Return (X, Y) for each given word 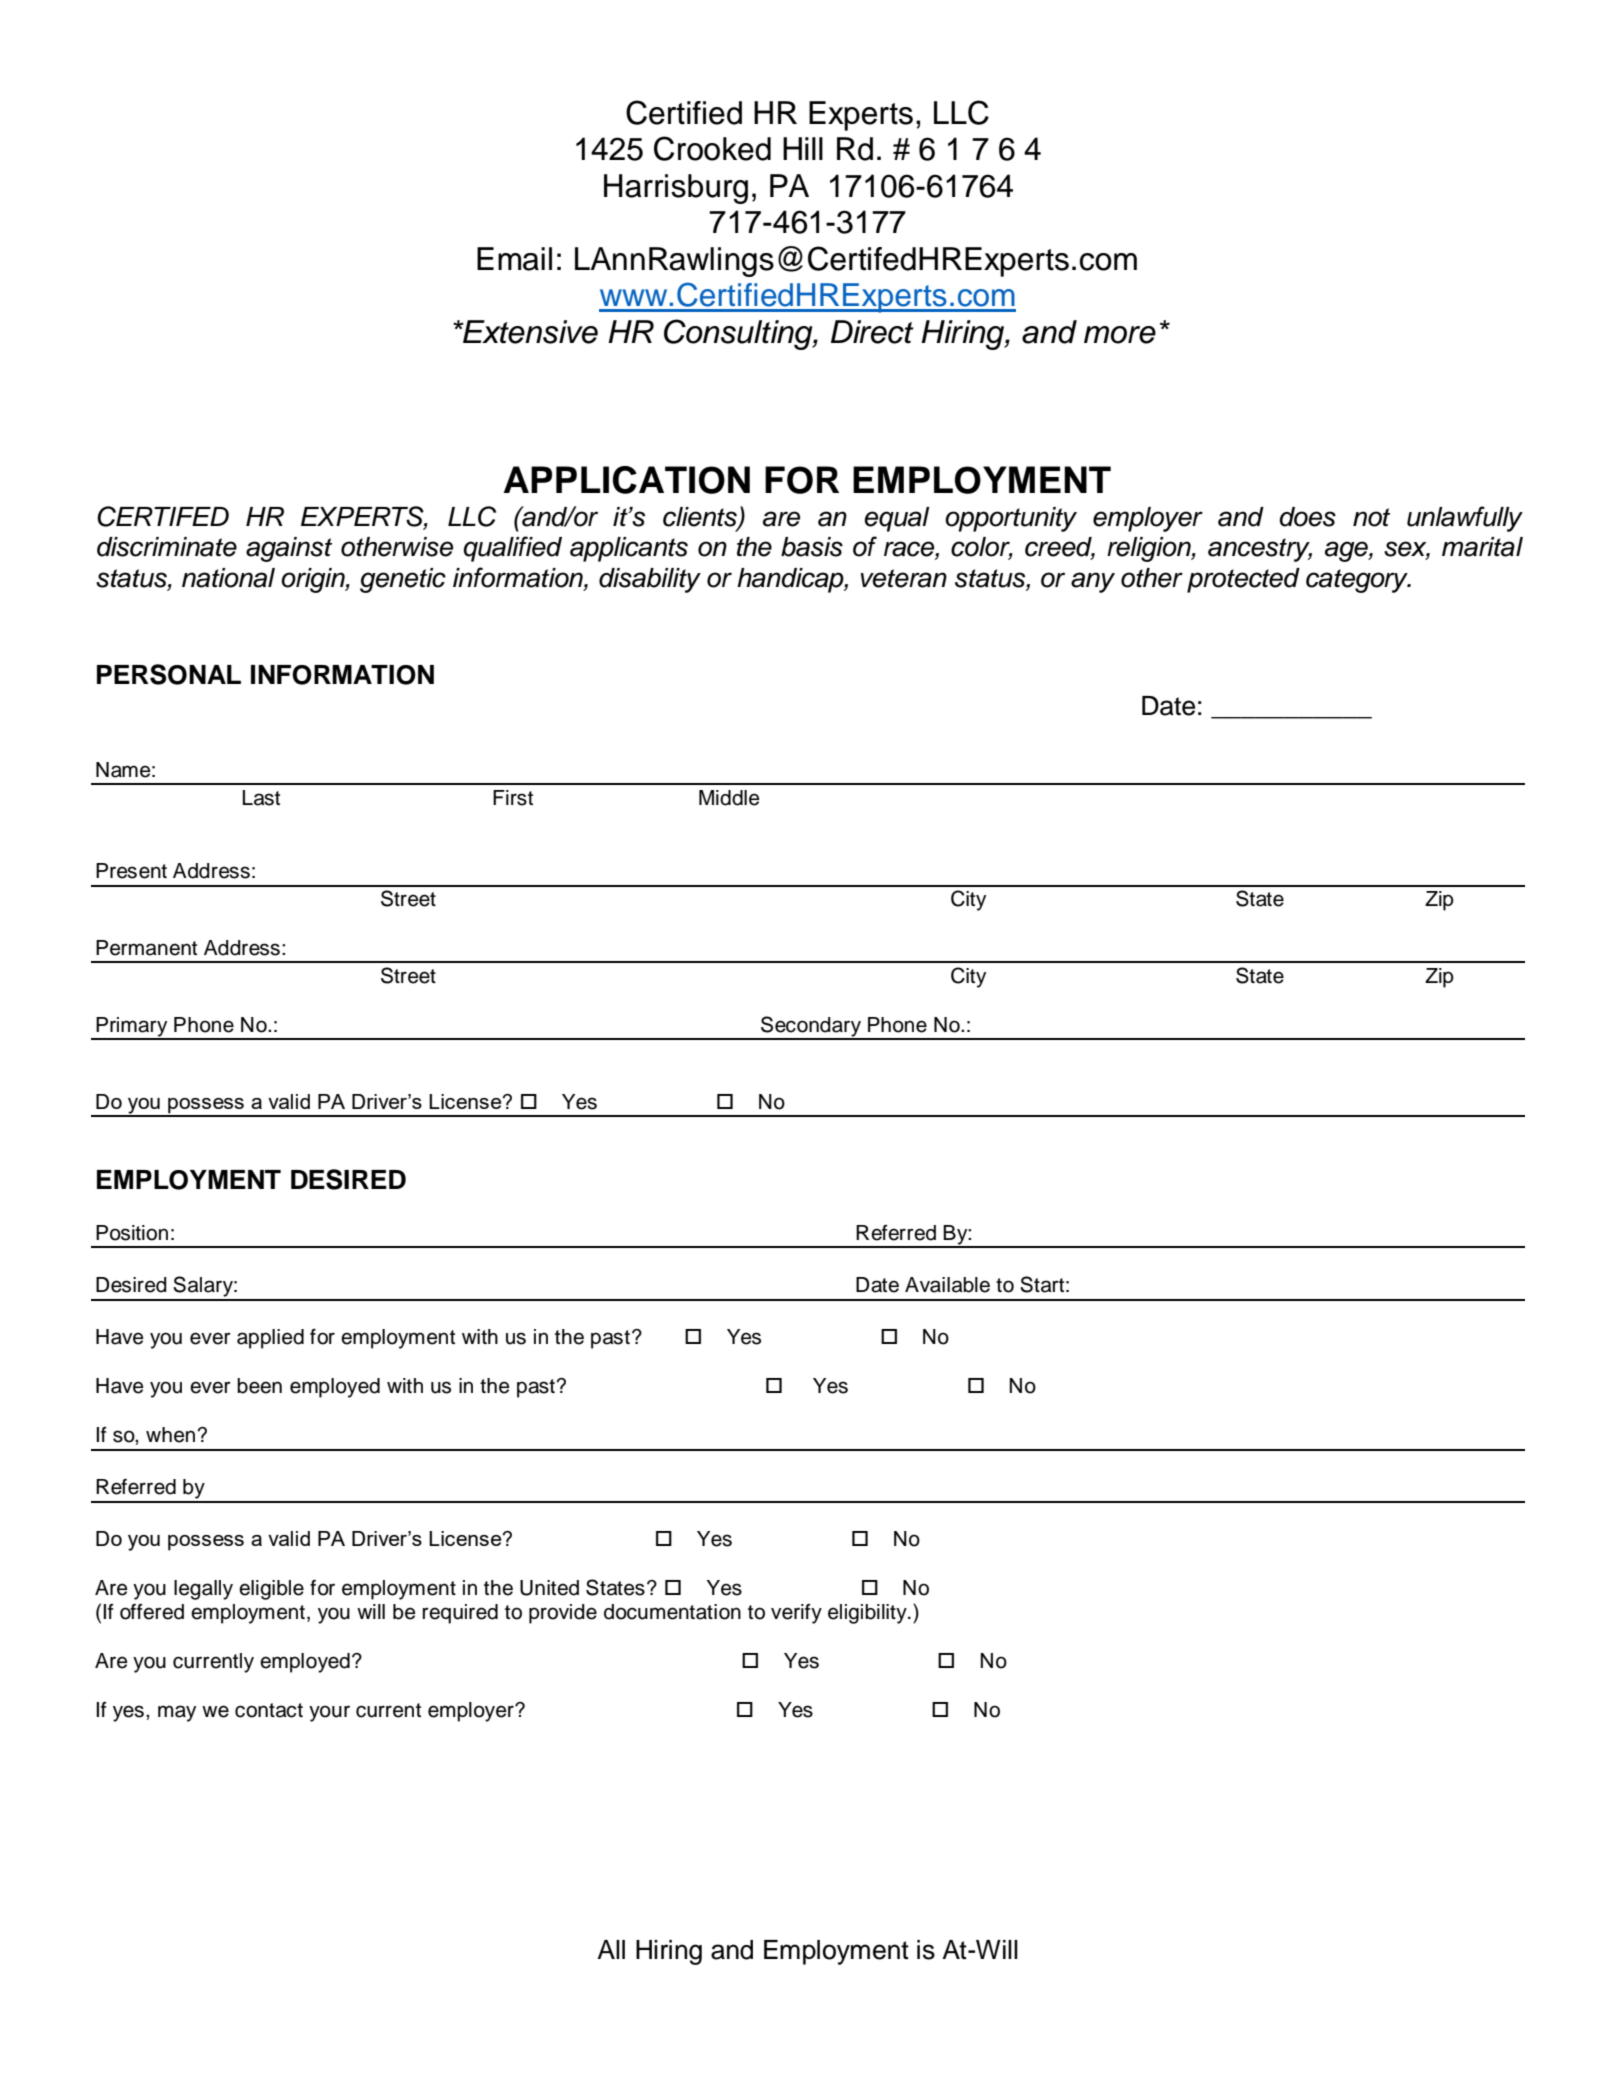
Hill (803, 148)
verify (796, 1614)
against (289, 549)
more (1120, 335)
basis (812, 547)
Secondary (811, 1027)
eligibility (868, 1614)
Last (261, 798)
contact (269, 1710)
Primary (132, 1028)
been (259, 1386)
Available (947, 1285)
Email (514, 259)
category (1358, 581)
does (1307, 517)
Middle (729, 798)
